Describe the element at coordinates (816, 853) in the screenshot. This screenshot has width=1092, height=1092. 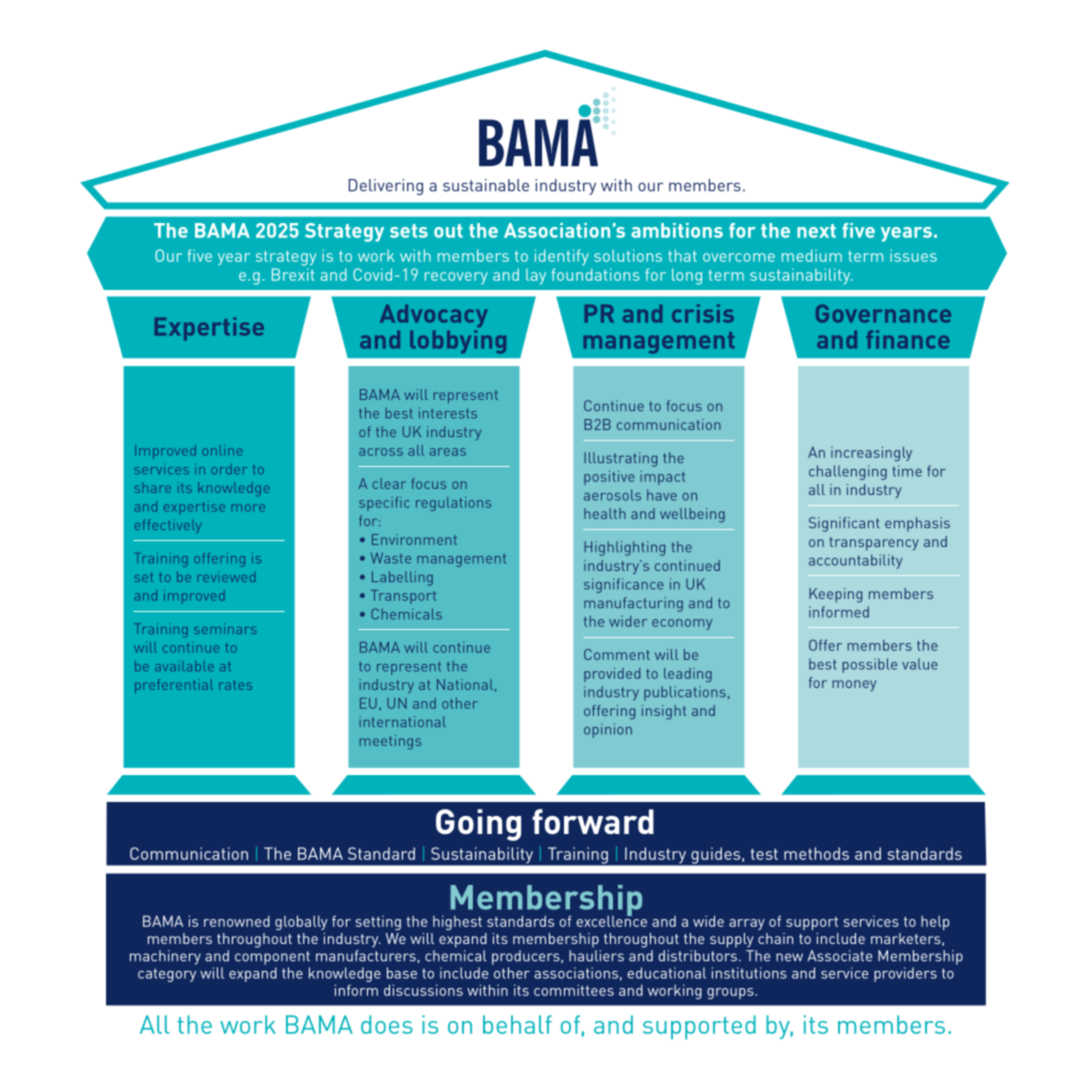
I see `methods` at that location.
